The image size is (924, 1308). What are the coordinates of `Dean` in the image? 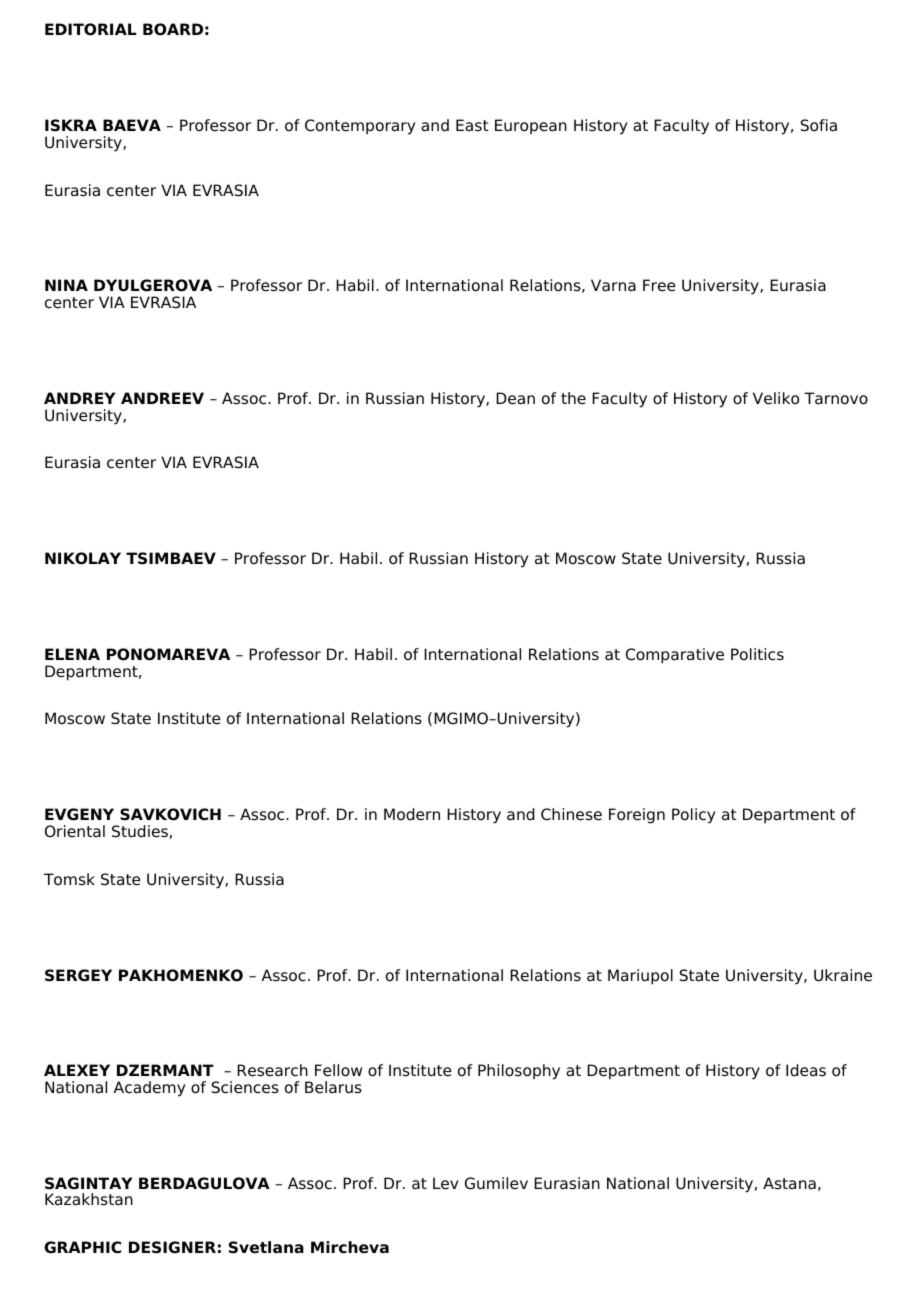 It's located at (515, 398).
